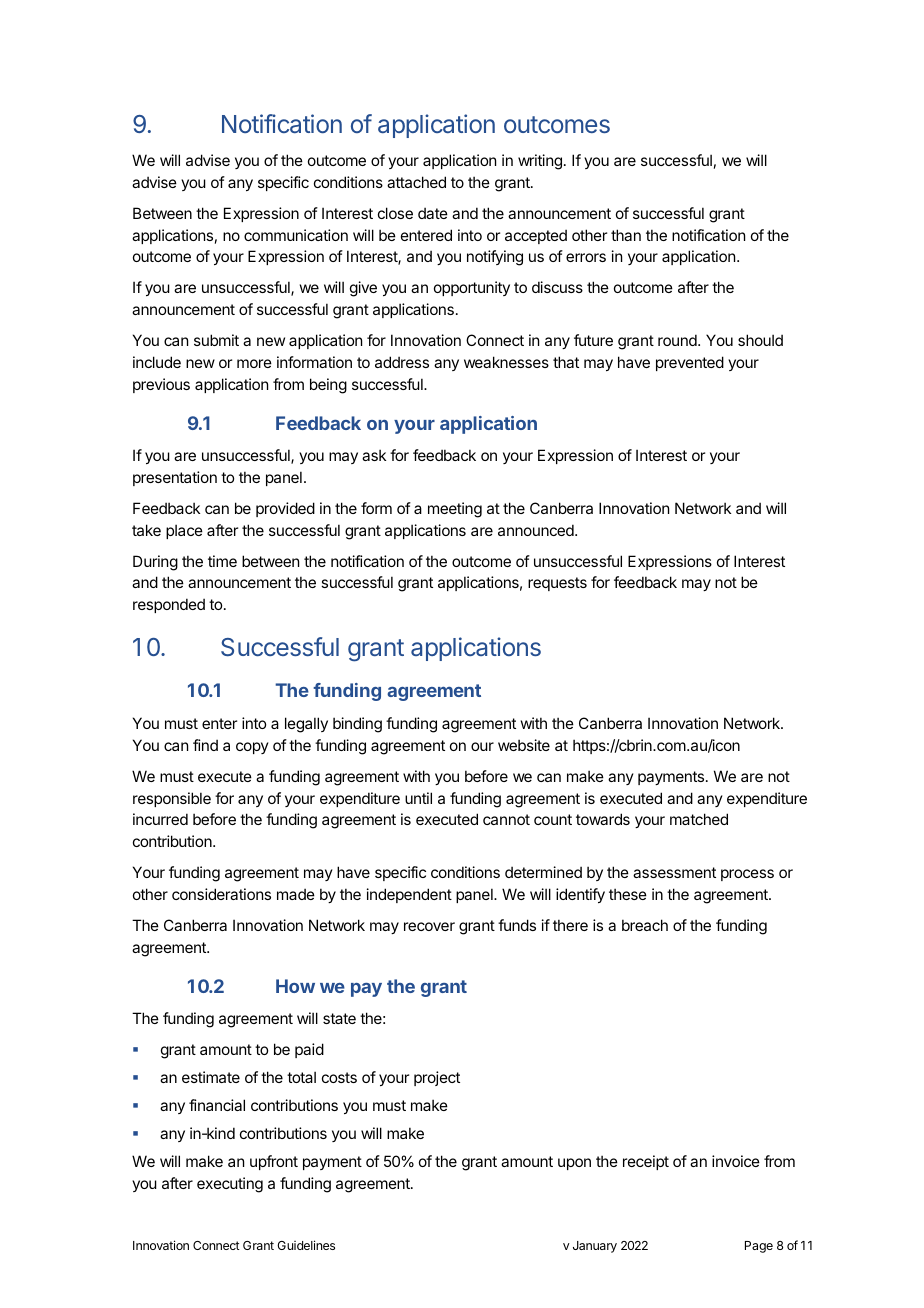  Describe the element at coordinates (455, 510) in the screenshot. I see `meeting` at that location.
